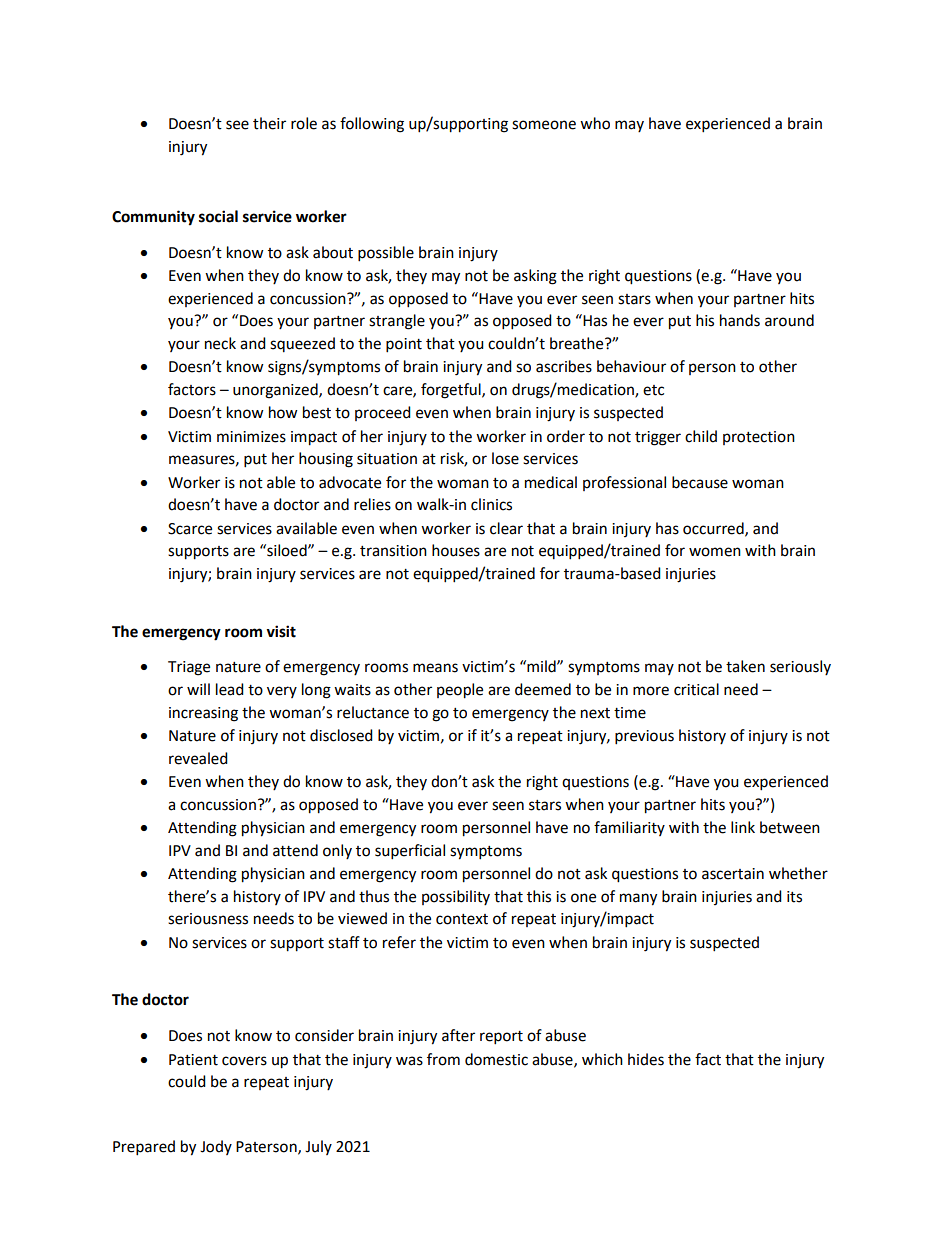  What do you see at coordinates (410, 852) in the image?
I see `superficial` at bounding box center [410, 852].
